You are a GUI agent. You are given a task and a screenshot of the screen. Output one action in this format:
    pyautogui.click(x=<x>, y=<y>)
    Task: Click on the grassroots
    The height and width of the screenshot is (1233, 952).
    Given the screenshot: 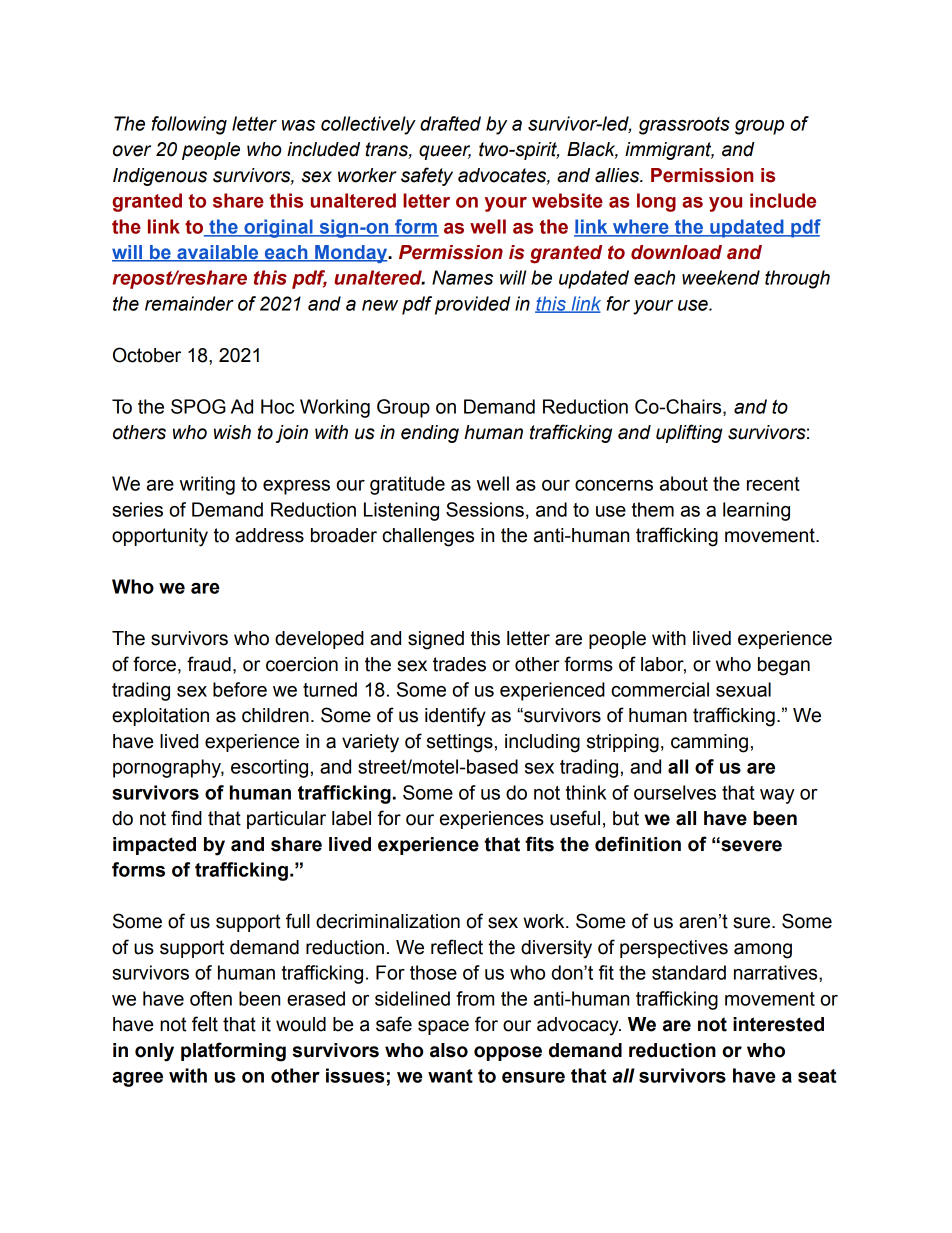 What is the action you would take?
    pyautogui.click(x=684, y=126)
